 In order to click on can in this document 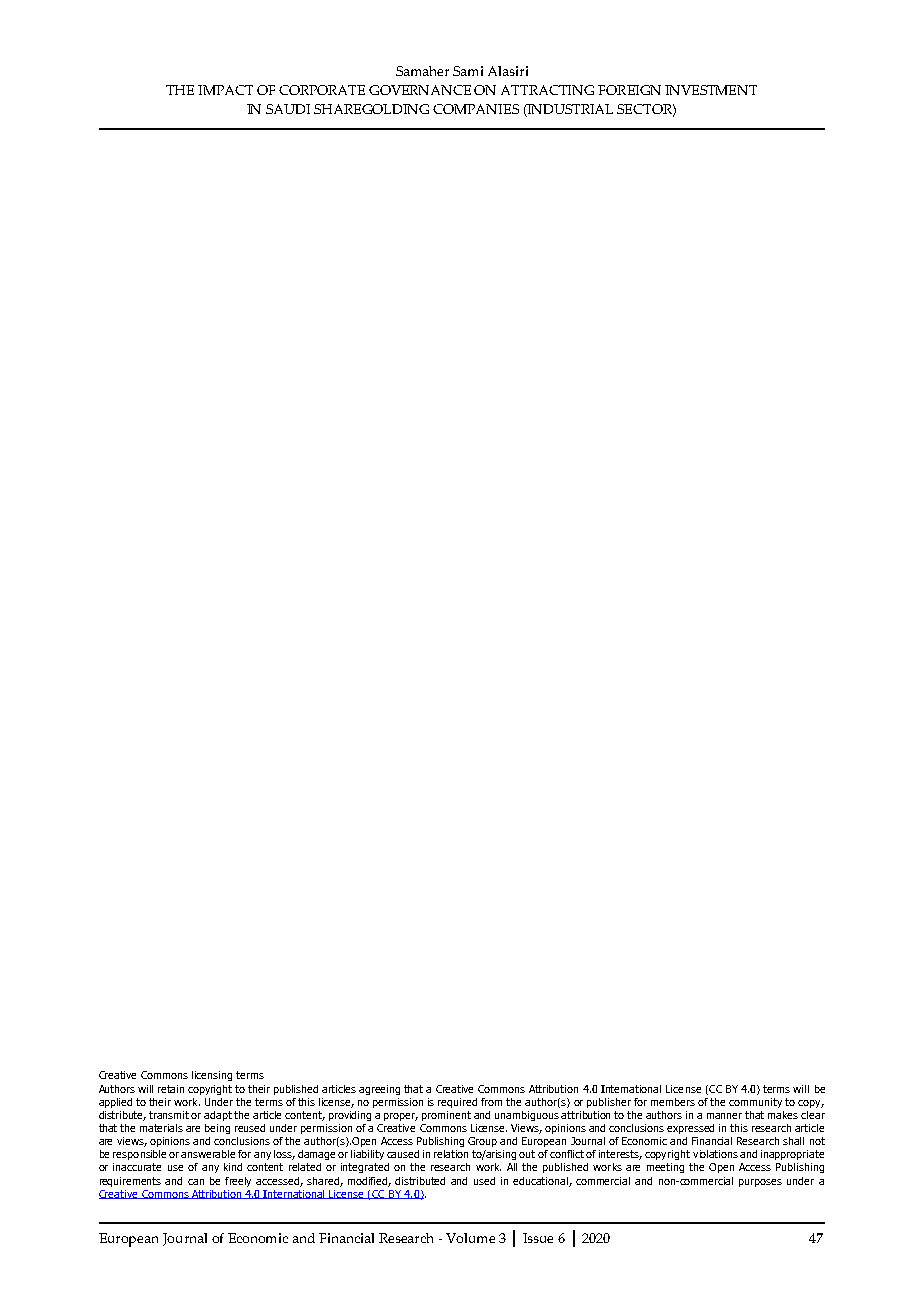, I will do `click(196, 1182)`.
